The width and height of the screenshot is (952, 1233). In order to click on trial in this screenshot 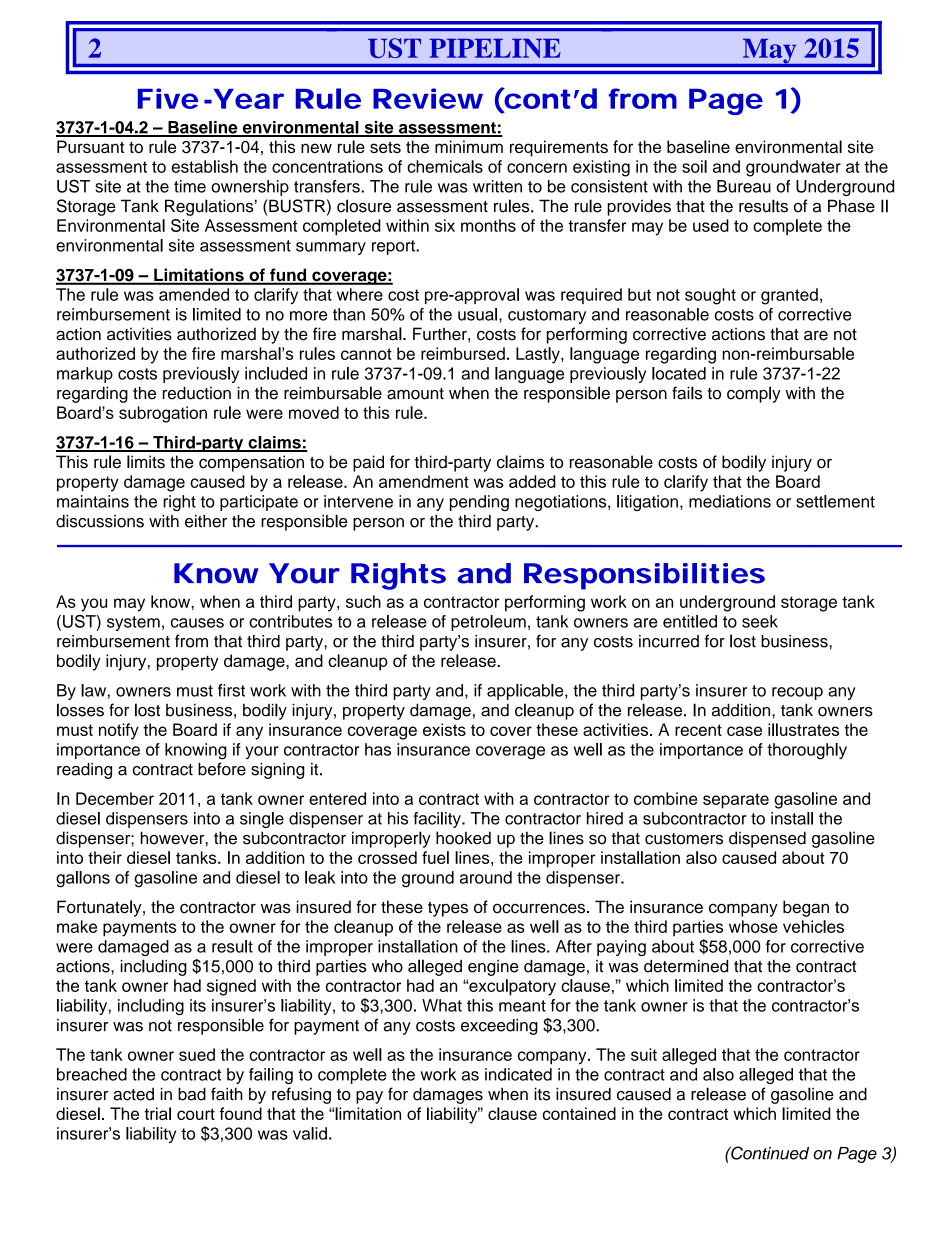, I will do `click(157, 1113)`.
